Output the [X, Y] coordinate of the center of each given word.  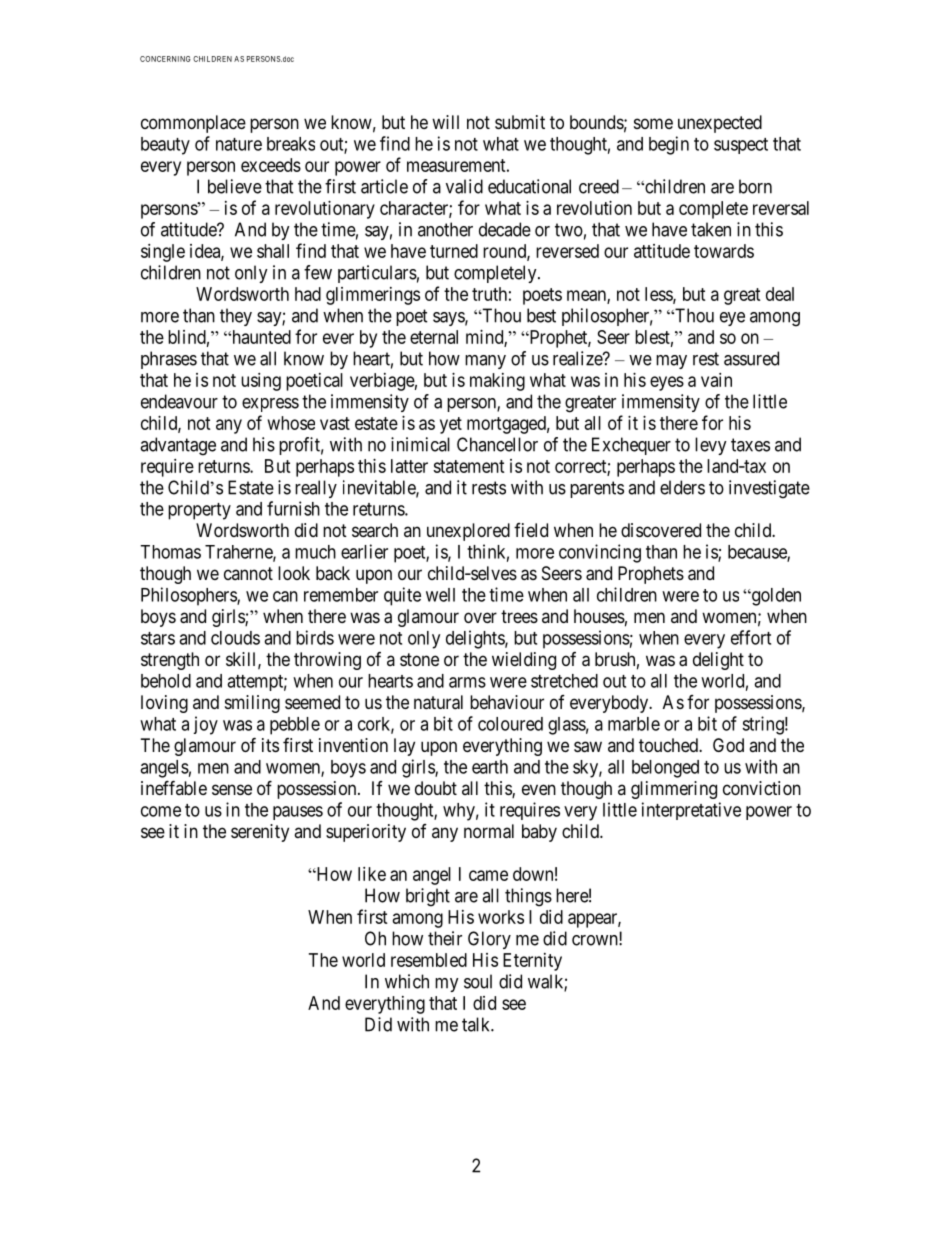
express [270, 405]
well [440, 595]
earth [490, 767]
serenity [260, 833]
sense [232, 789]
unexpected [720, 124]
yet [451, 425]
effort [751, 637]
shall [273, 251]
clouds [235, 638]
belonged [665, 769]
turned [454, 251]
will [445, 122]
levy [711, 446]
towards [724, 251]
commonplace [193, 124]
